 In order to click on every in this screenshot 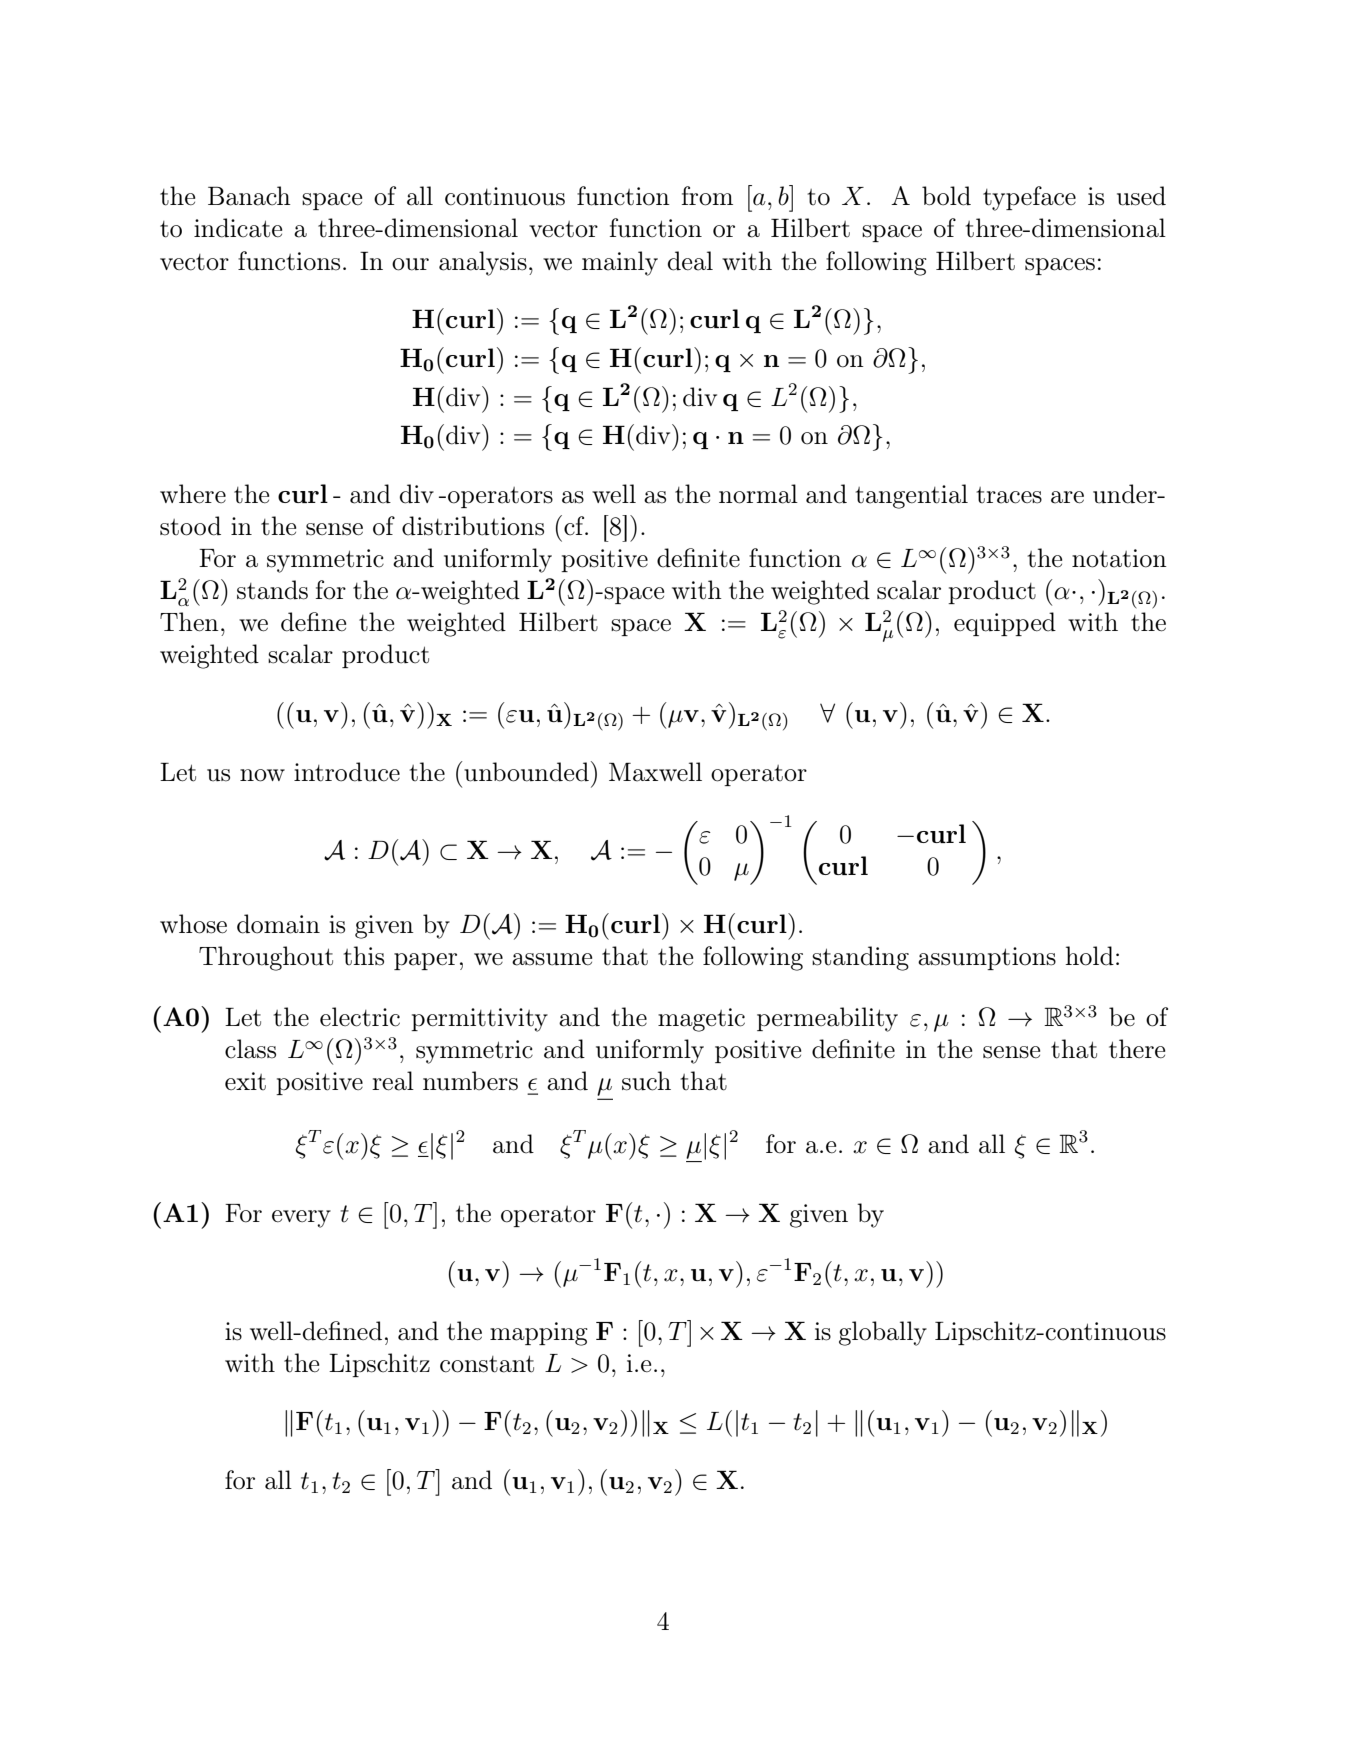, I will do `click(301, 1219)`.
